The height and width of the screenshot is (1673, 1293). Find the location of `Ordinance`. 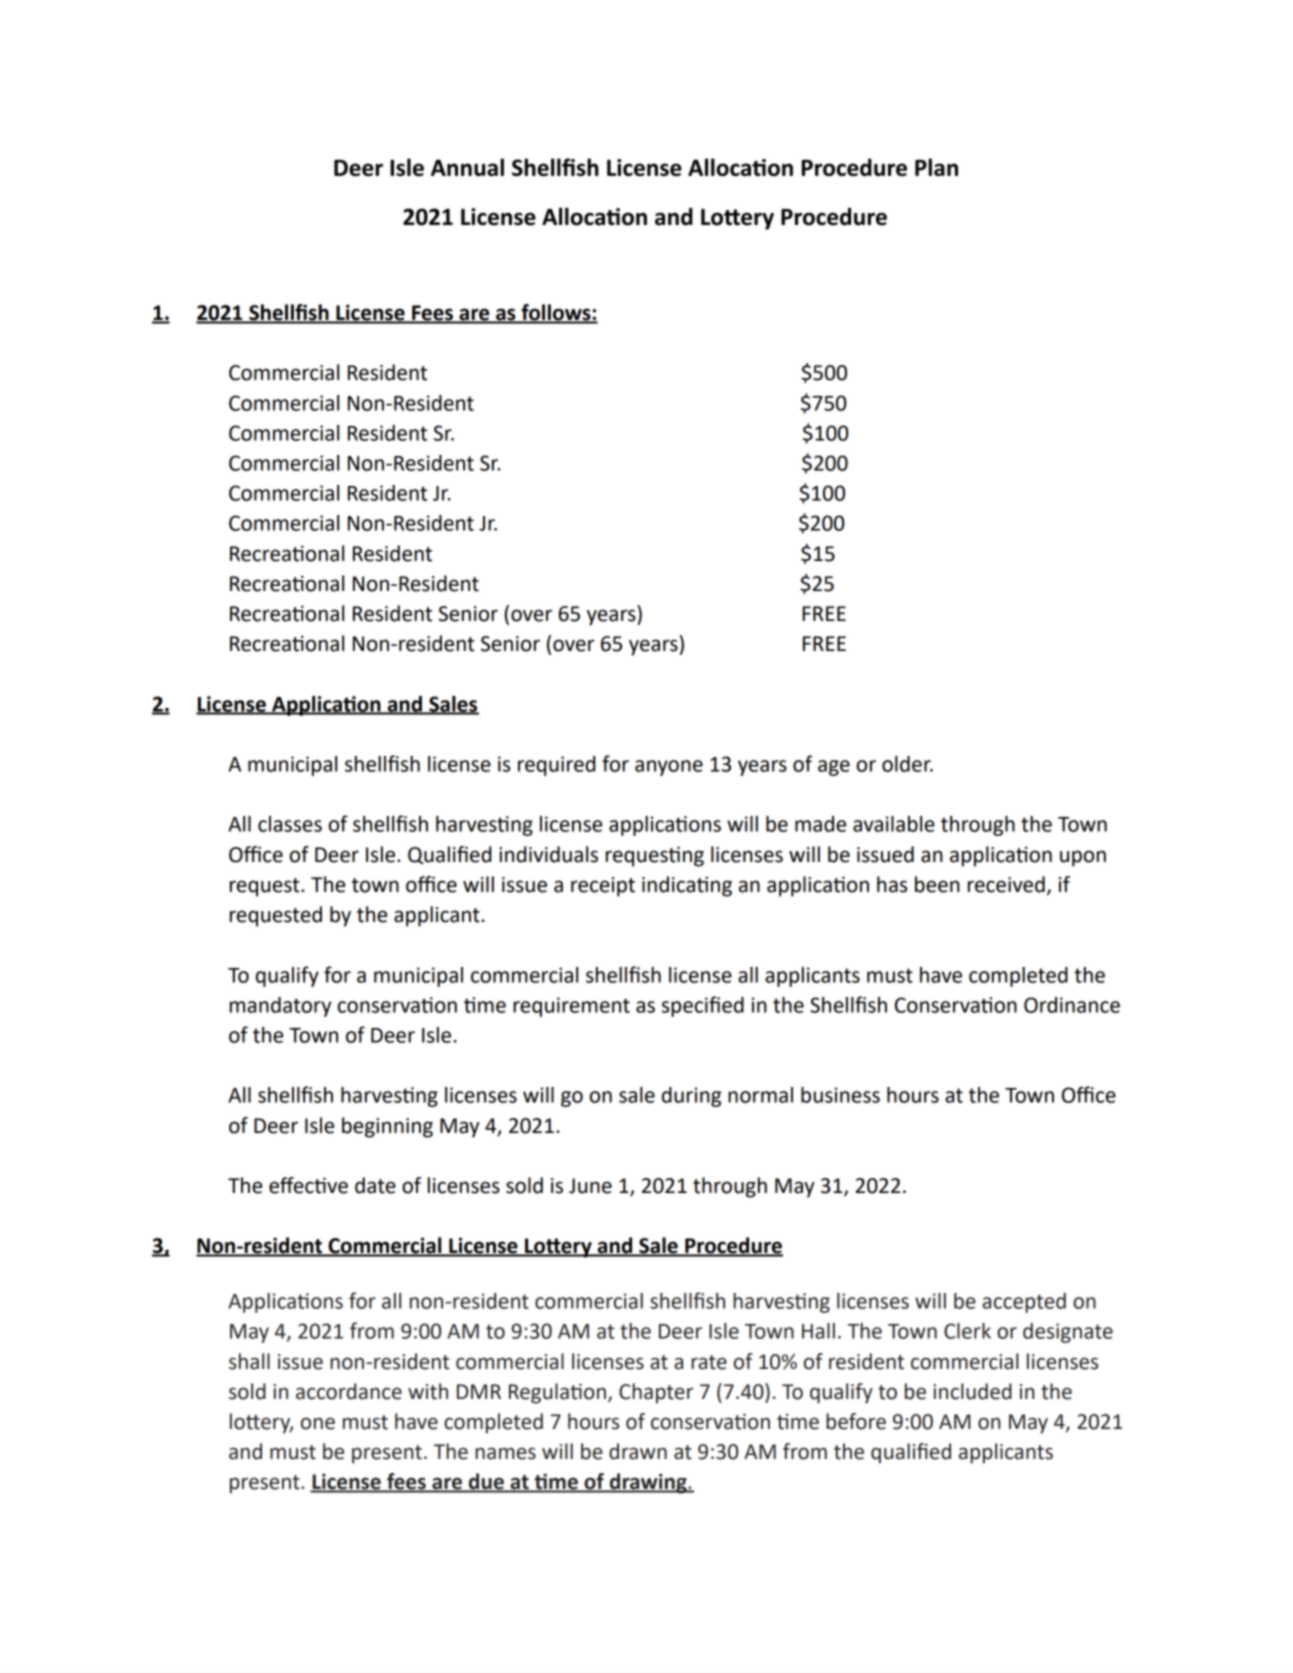

Ordinance is located at coordinates (1072, 1005).
